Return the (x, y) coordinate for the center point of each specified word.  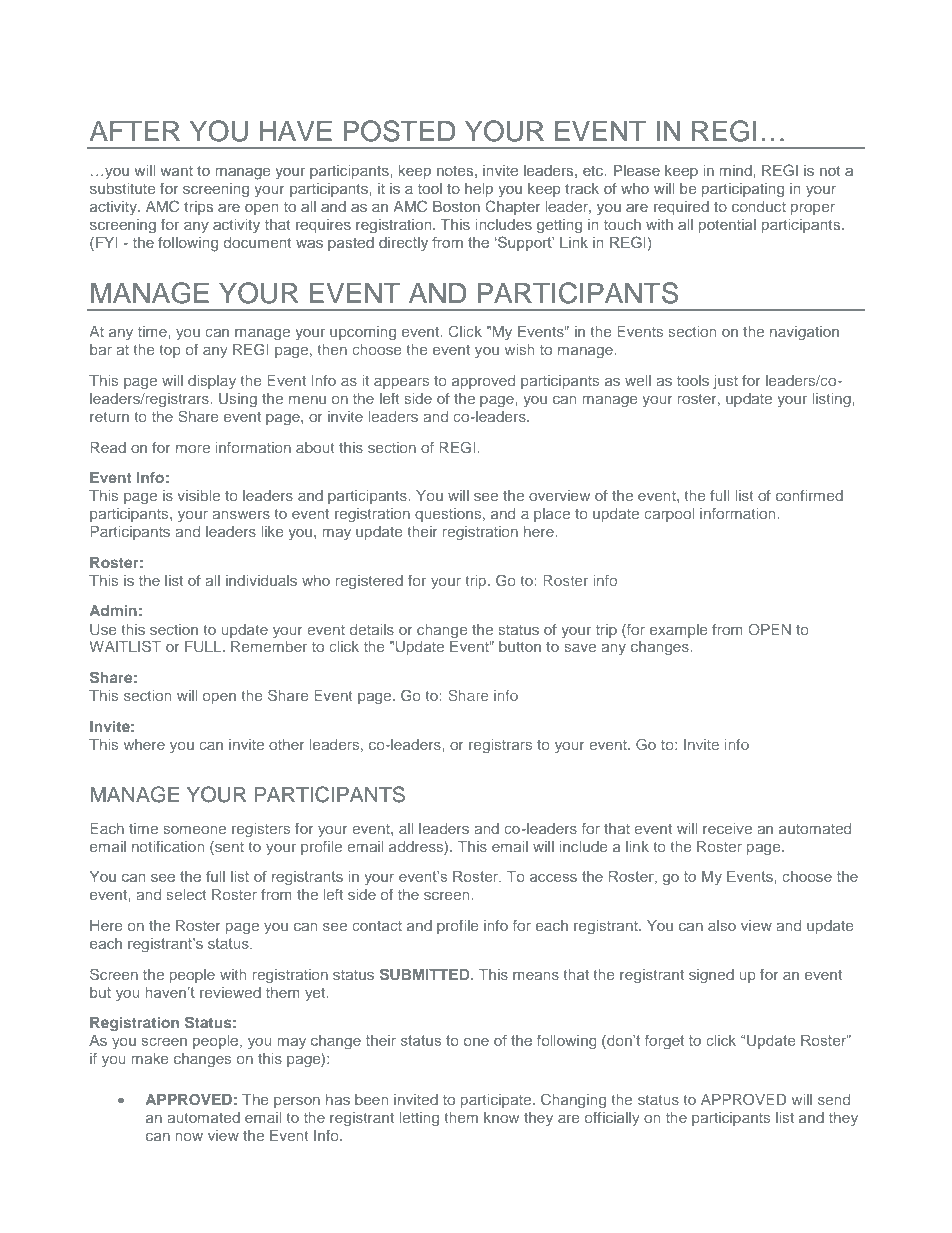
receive (727, 828)
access (553, 878)
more (193, 448)
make (150, 1058)
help (479, 190)
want (176, 171)
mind (736, 170)
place (552, 515)
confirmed (809, 495)
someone (195, 829)
